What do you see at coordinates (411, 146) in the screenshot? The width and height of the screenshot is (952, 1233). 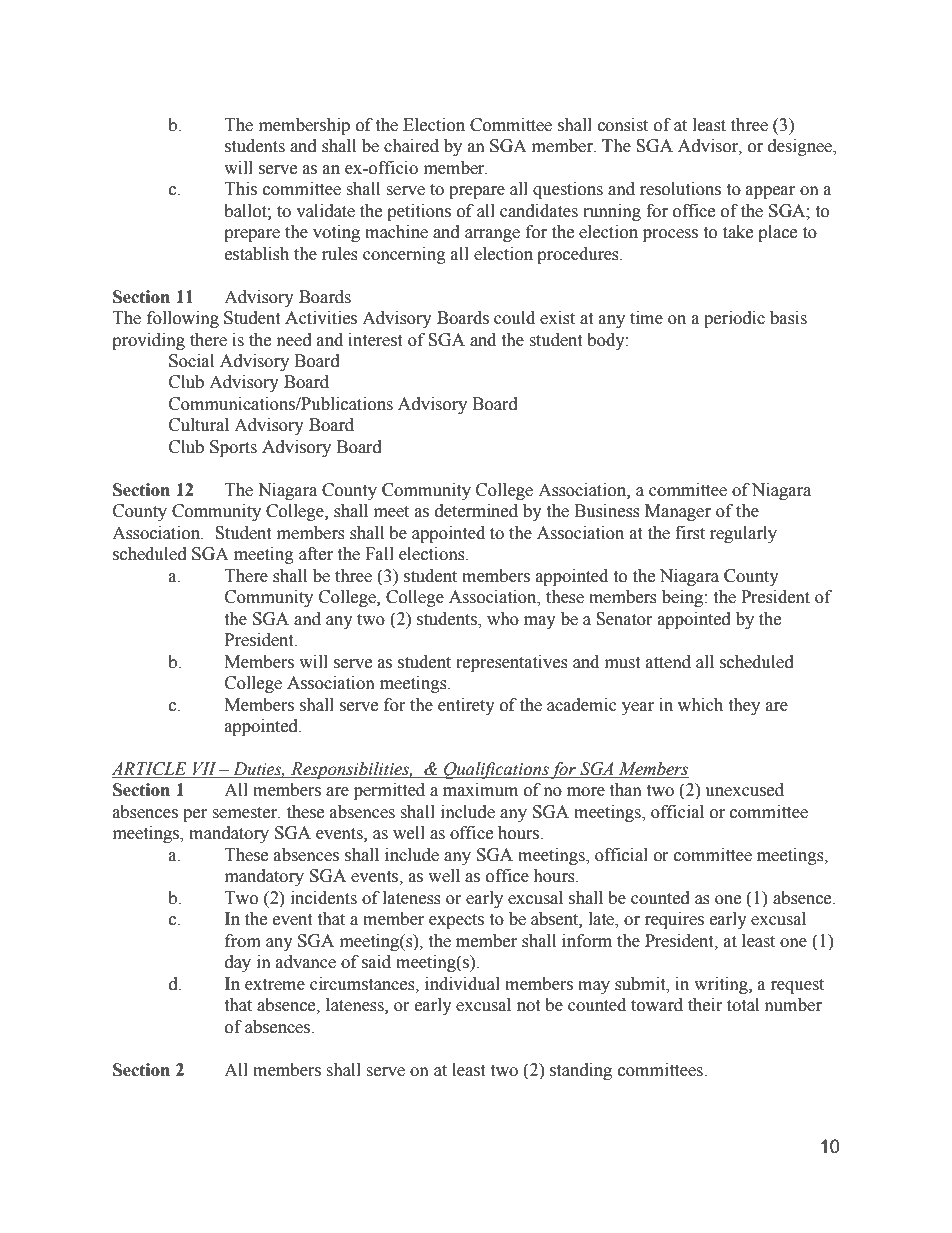 I see `chaired` at bounding box center [411, 146].
